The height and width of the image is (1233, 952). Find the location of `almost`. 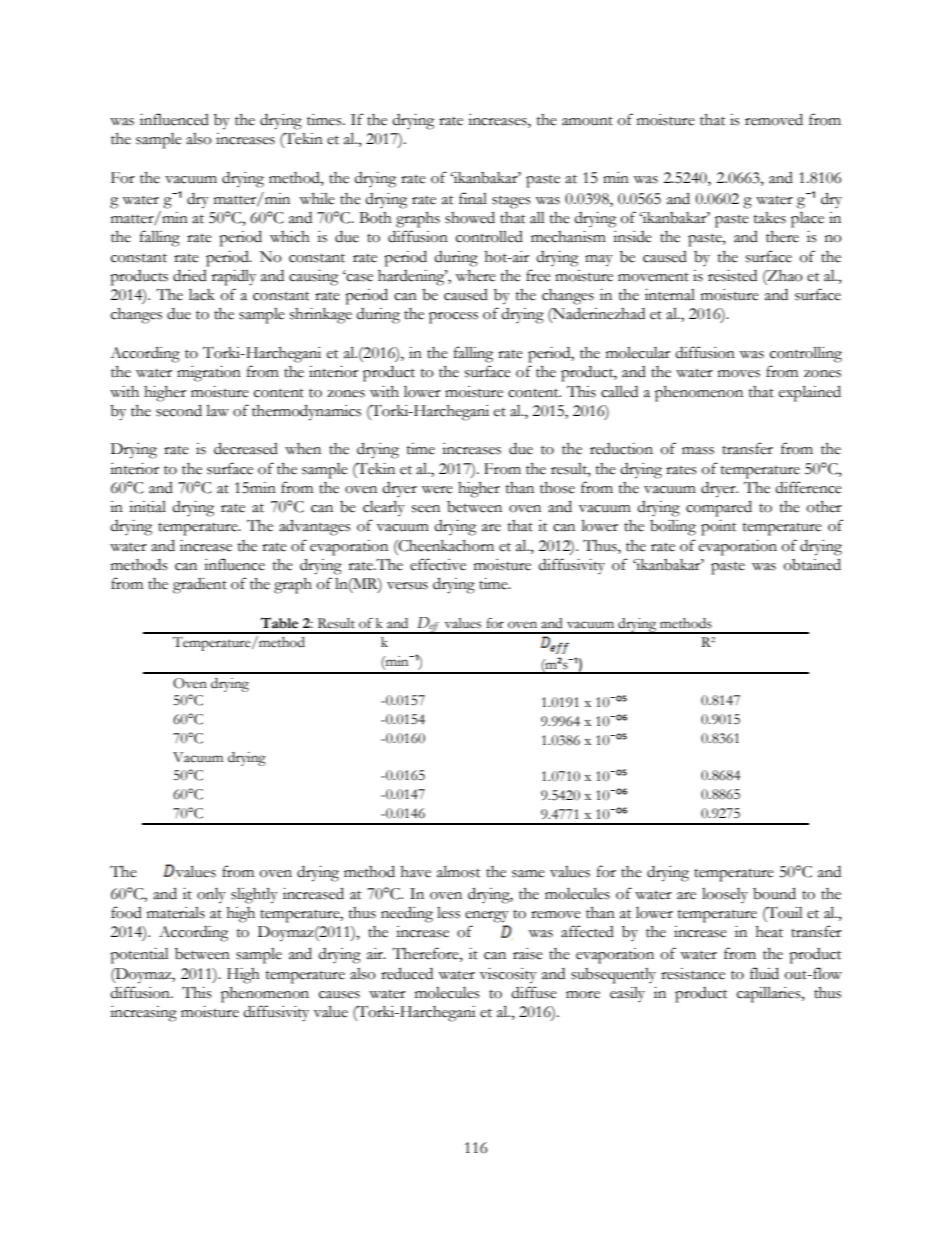

almost is located at coordinates (459, 871).
